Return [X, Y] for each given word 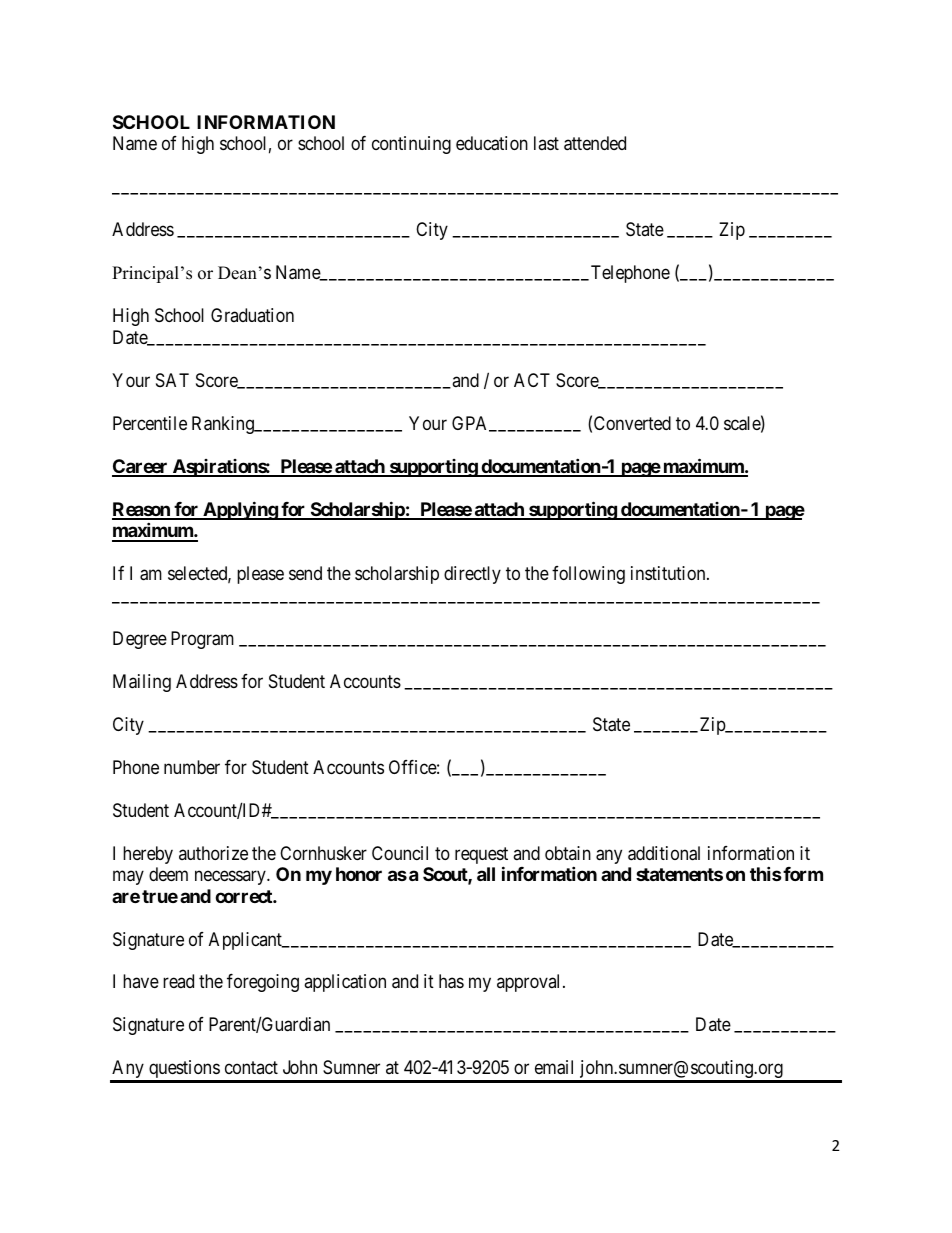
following [588, 575]
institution [669, 573]
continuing [411, 145]
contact [251, 1068]
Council [400, 853]
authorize [213, 853]
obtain [568, 853]
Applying [240, 510]
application [345, 983]
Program [202, 640]
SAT [172, 380]
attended [595, 143]
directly [472, 575]
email [554, 1067]
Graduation [252, 315]
